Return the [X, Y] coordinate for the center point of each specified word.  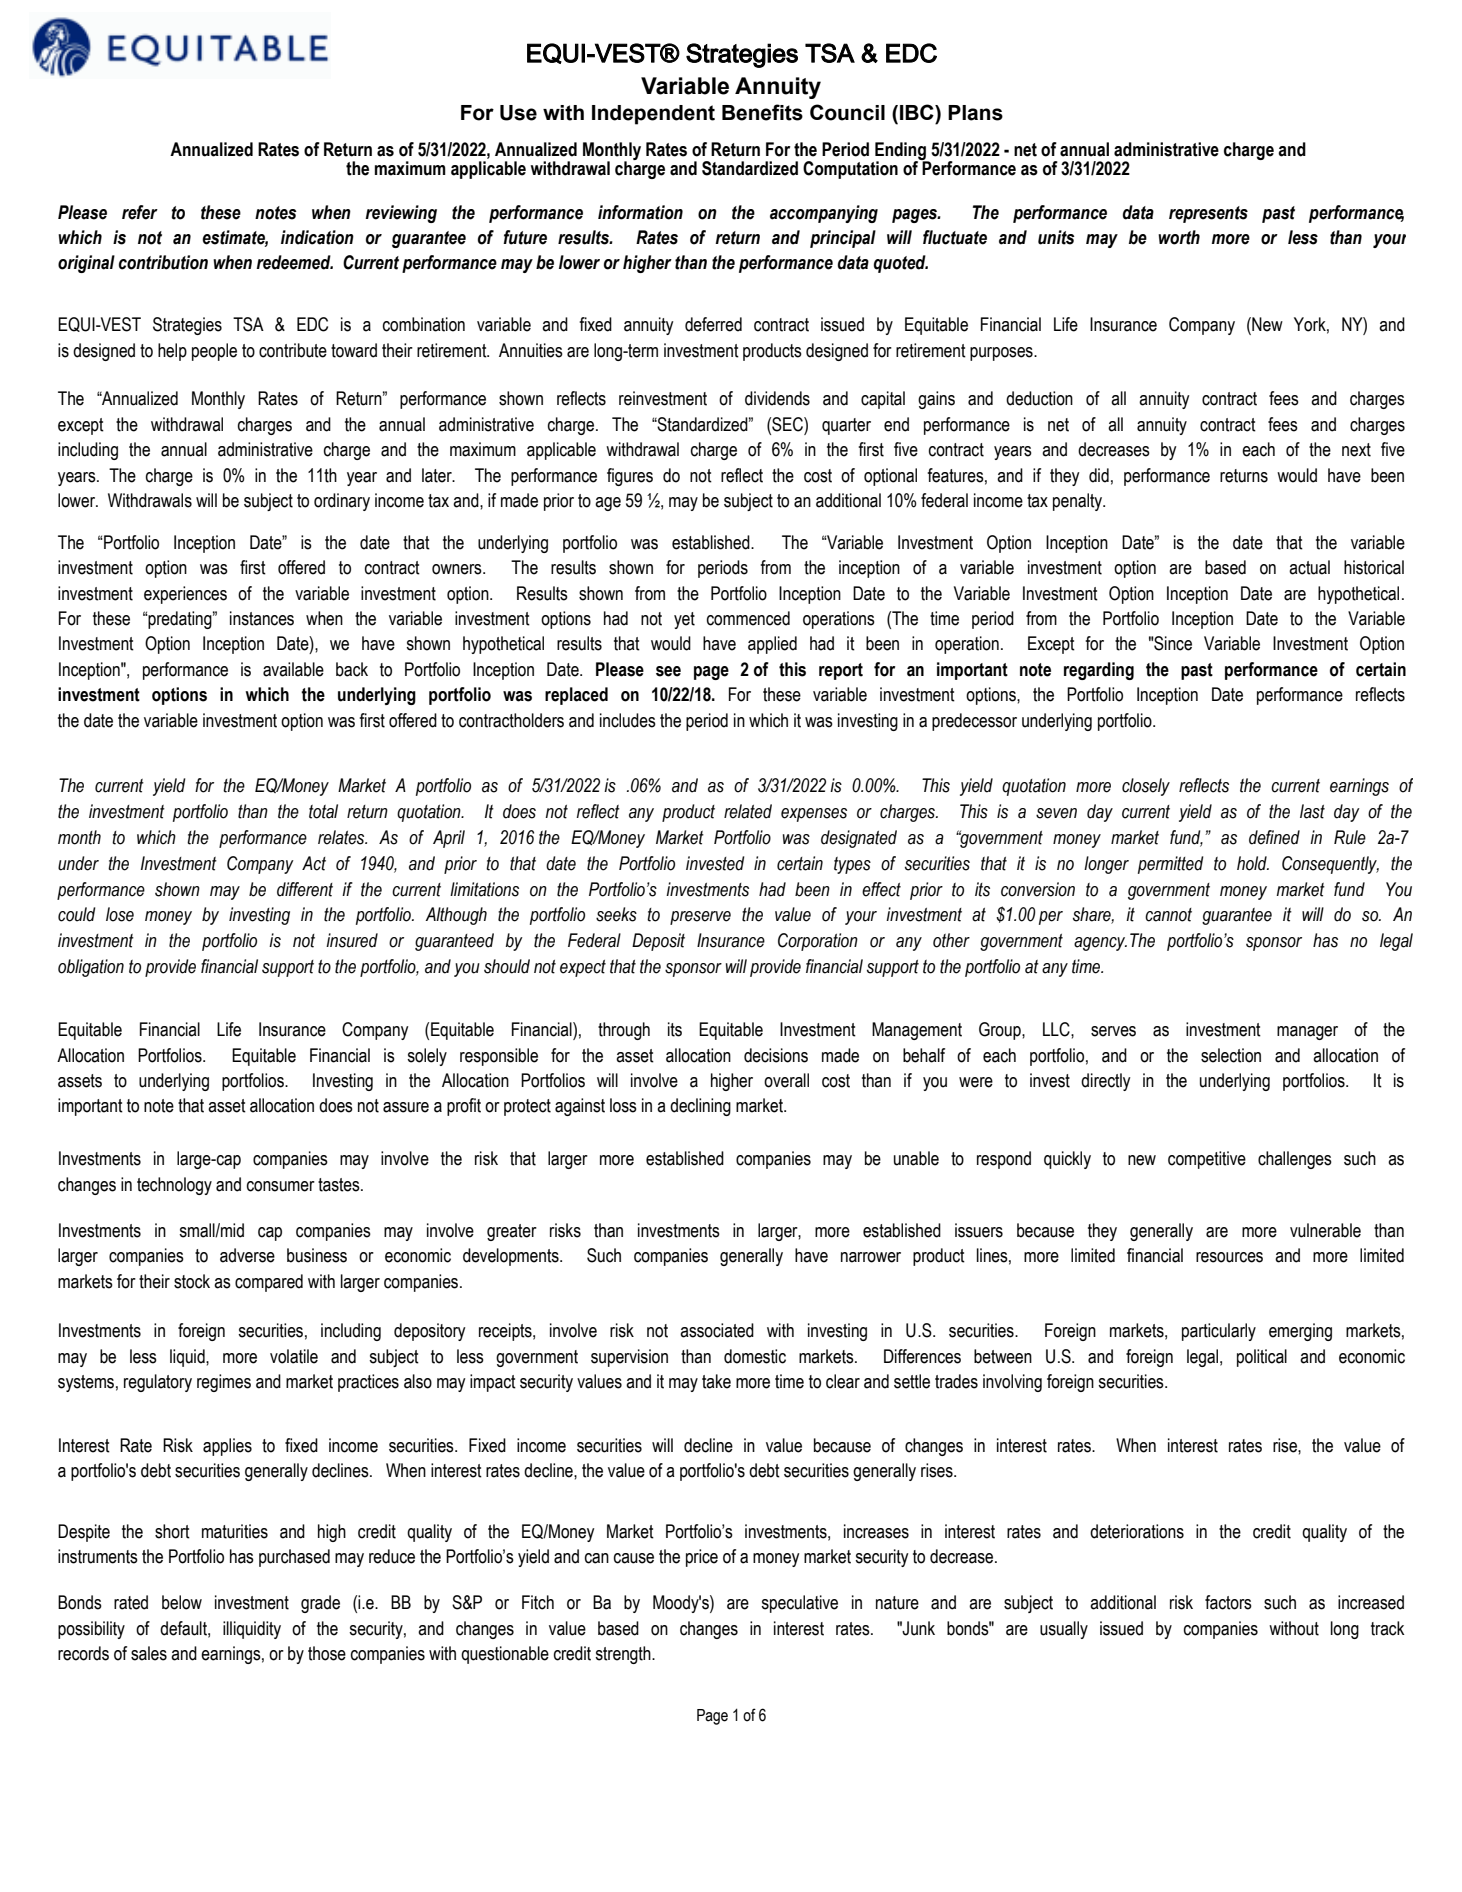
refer [140, 212]
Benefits [762, 112]
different [305, 889]
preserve [700, 918]
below [182, 1602]
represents [1208, 214]
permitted [1171, 865]
